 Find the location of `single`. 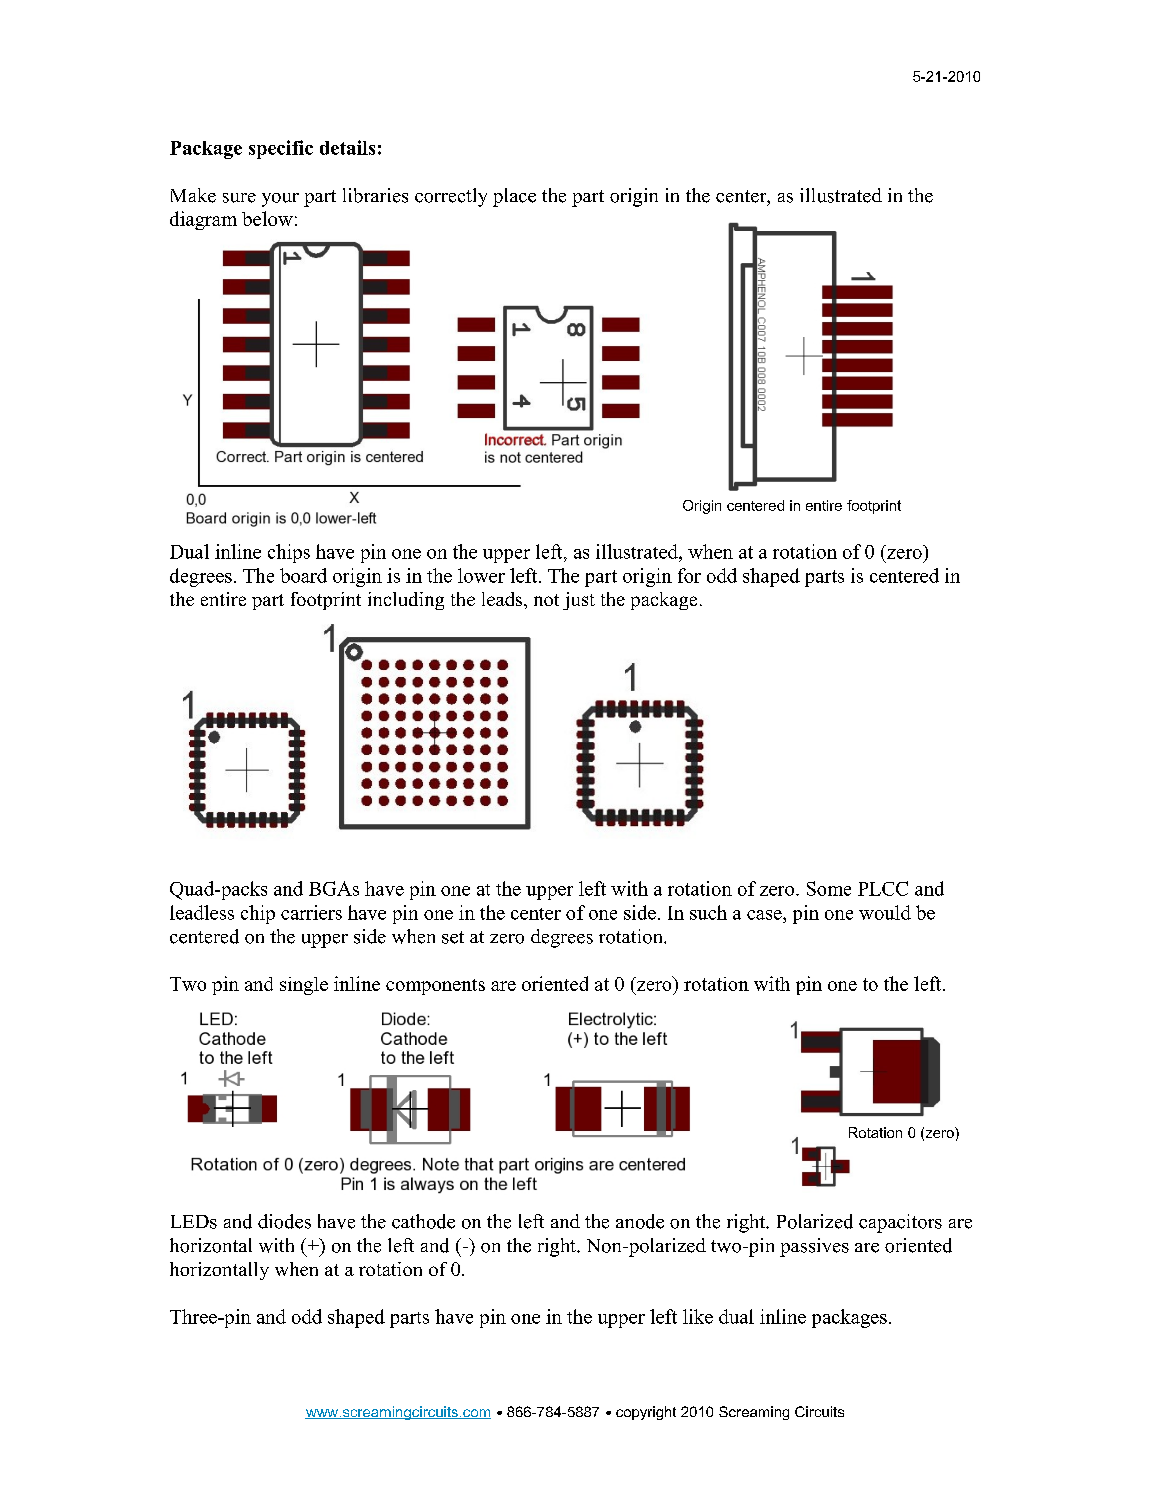

single is located at coordinates (304, 986).
